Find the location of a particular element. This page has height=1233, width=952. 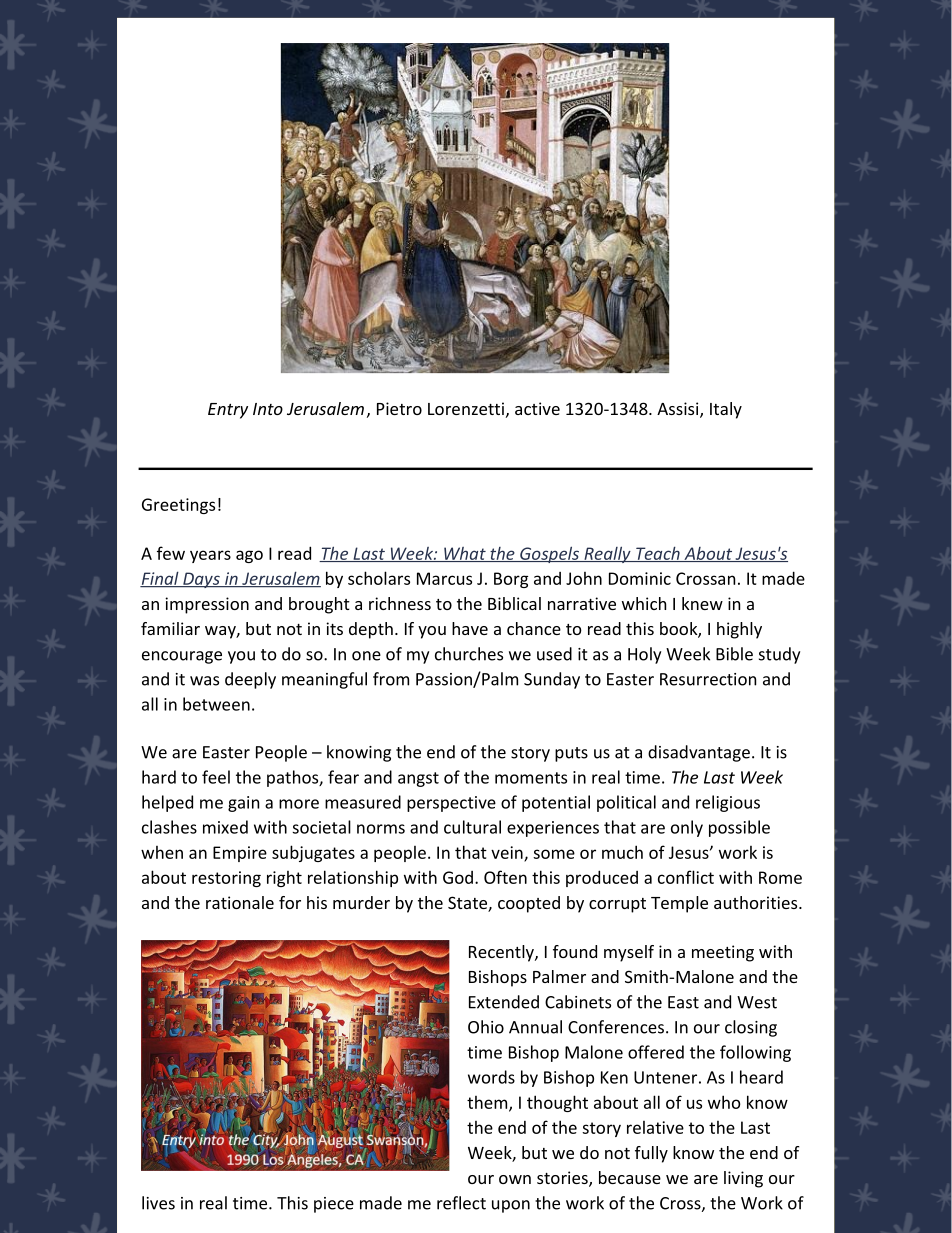

meeting is located at coordinates (723, 953).
